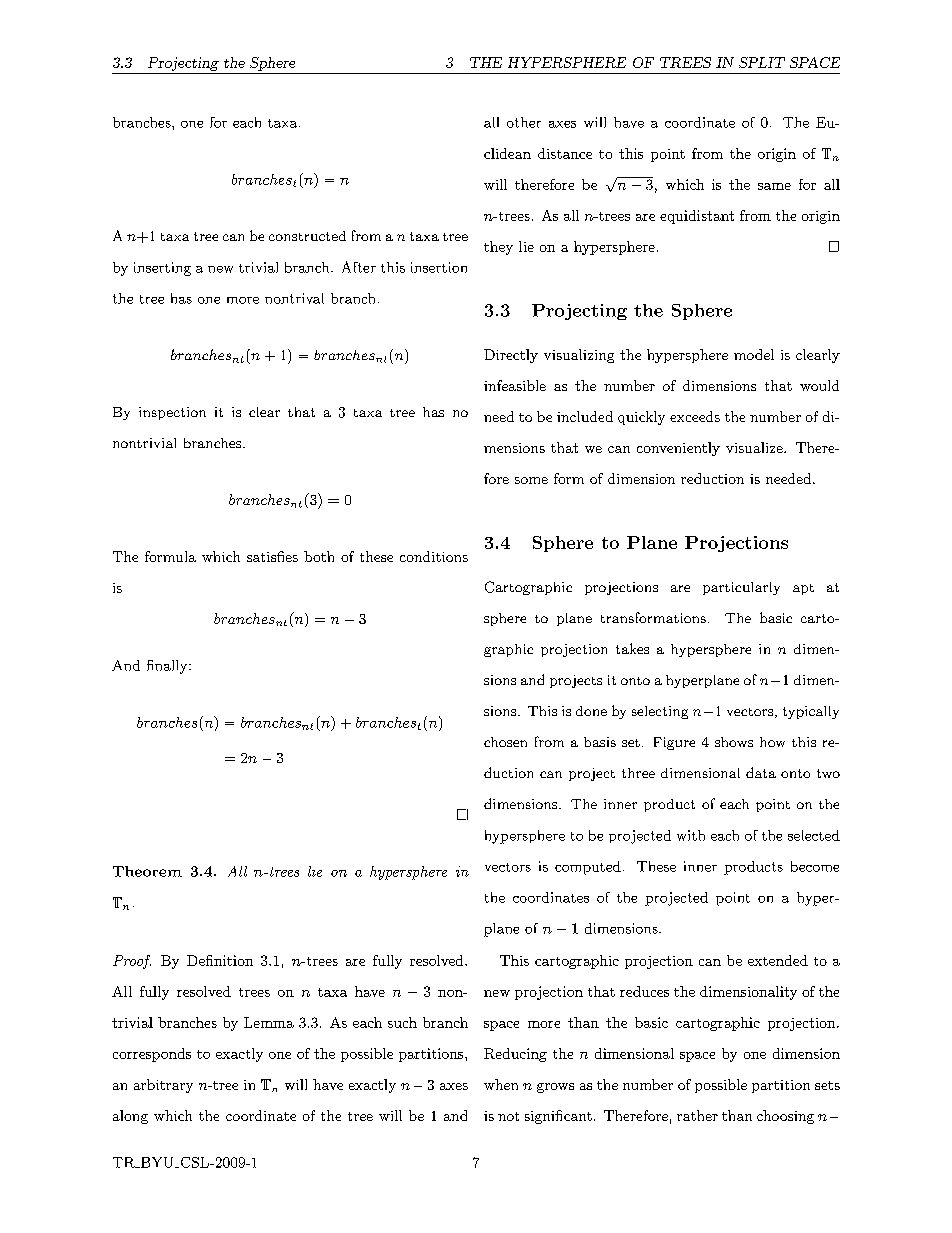  What do you see at coordinates (434, 556) in the screenshot?
I see `conditions` at bounding box center [434, 556].
